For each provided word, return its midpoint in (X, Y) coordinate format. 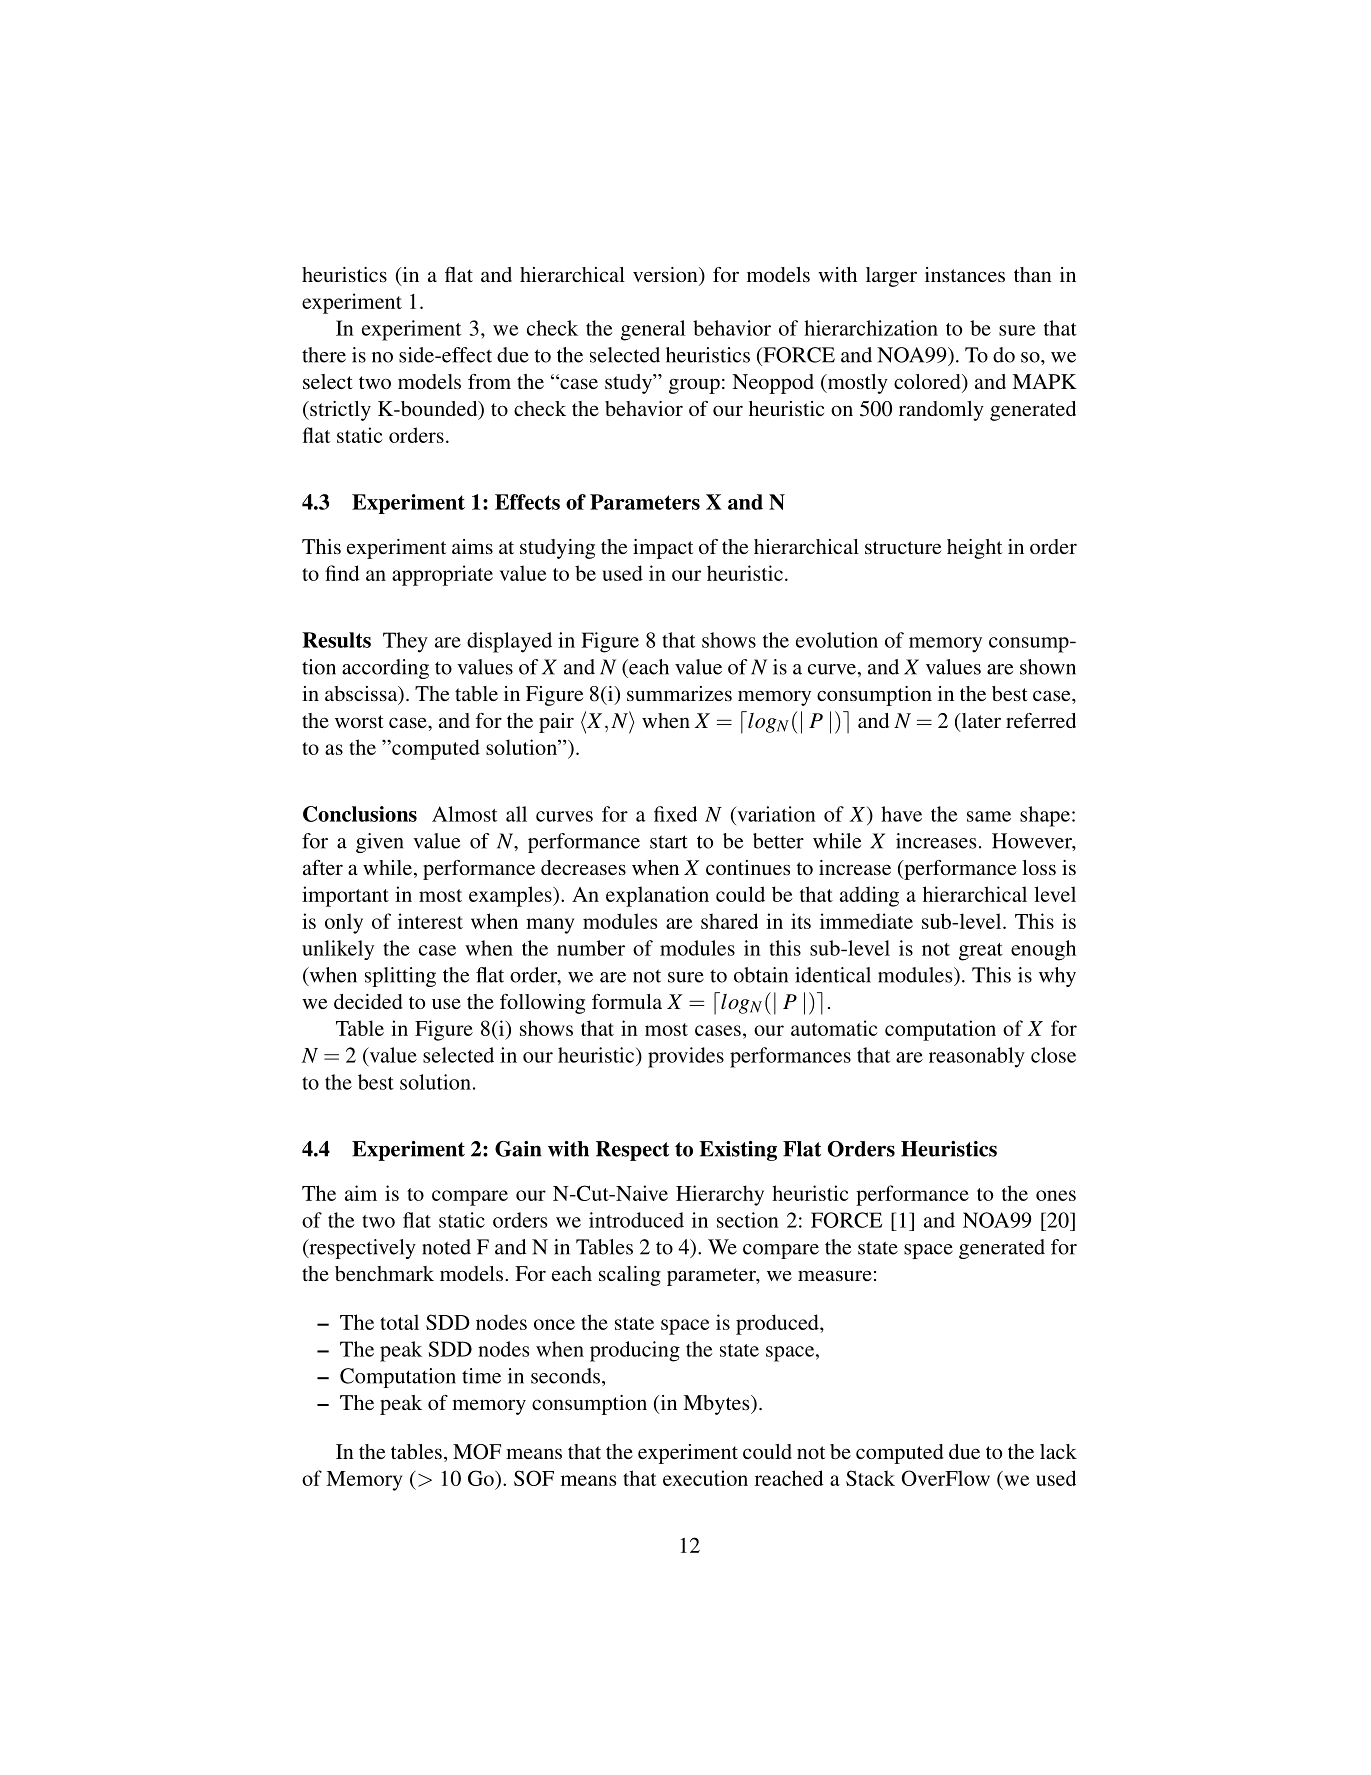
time (481, 1376)
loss (1039, 867)
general (653, 330)
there (324, 355)
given (380, 843)
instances (965, 274)
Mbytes (717, 1405)
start (668, 842)
